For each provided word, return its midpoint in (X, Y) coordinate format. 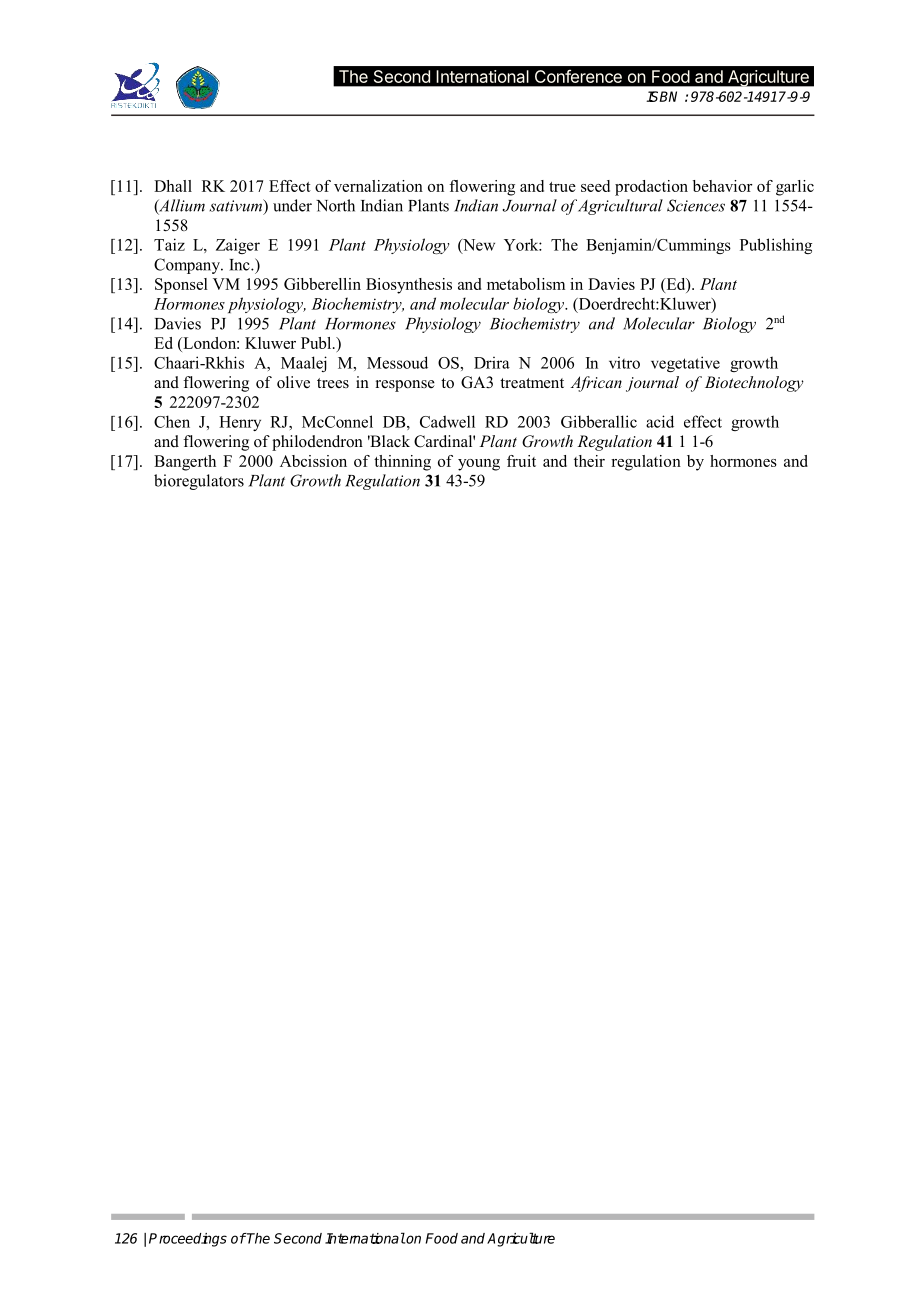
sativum (237, 206)
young (479, 465)
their (589, 461)
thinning (402, 463)
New (478, 246)
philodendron (317, 443)
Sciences (696, 205)
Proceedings (188, 1240)
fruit (521, 461)
